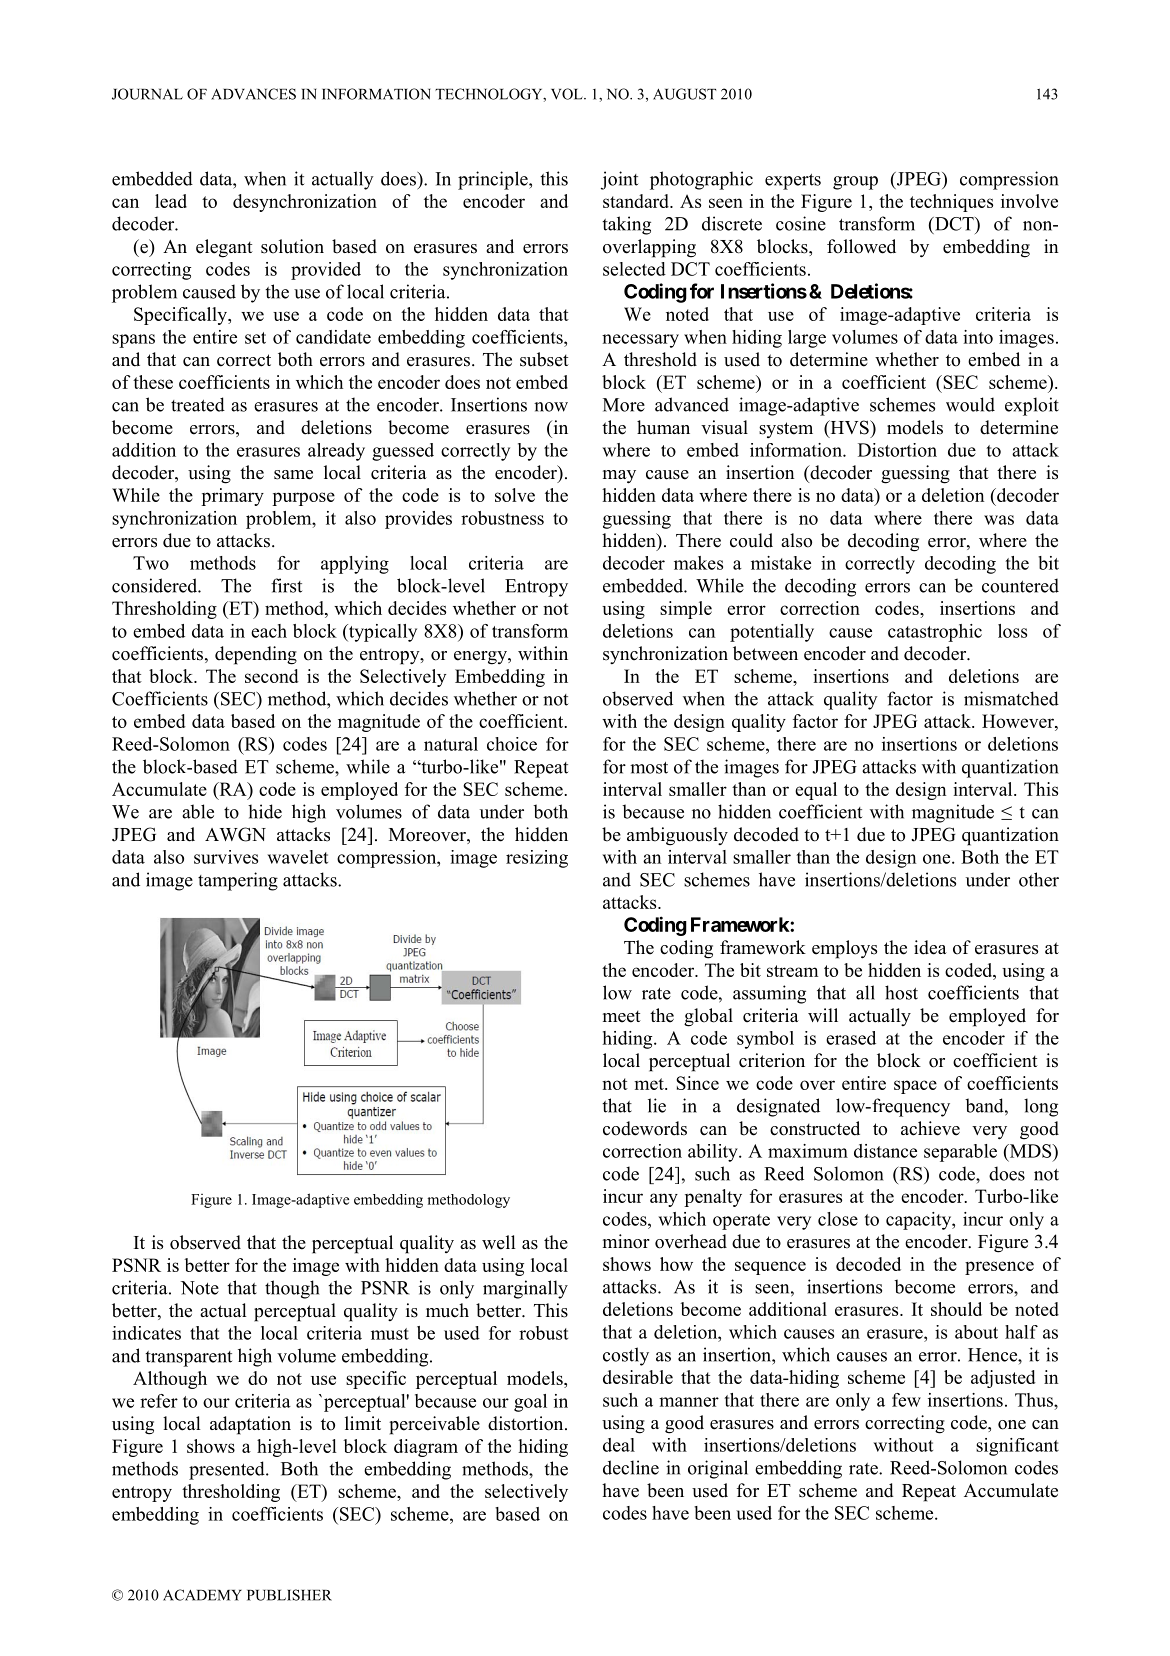 This document has height=1656, width=1170. I want to click on survives, so click(226, 857).
